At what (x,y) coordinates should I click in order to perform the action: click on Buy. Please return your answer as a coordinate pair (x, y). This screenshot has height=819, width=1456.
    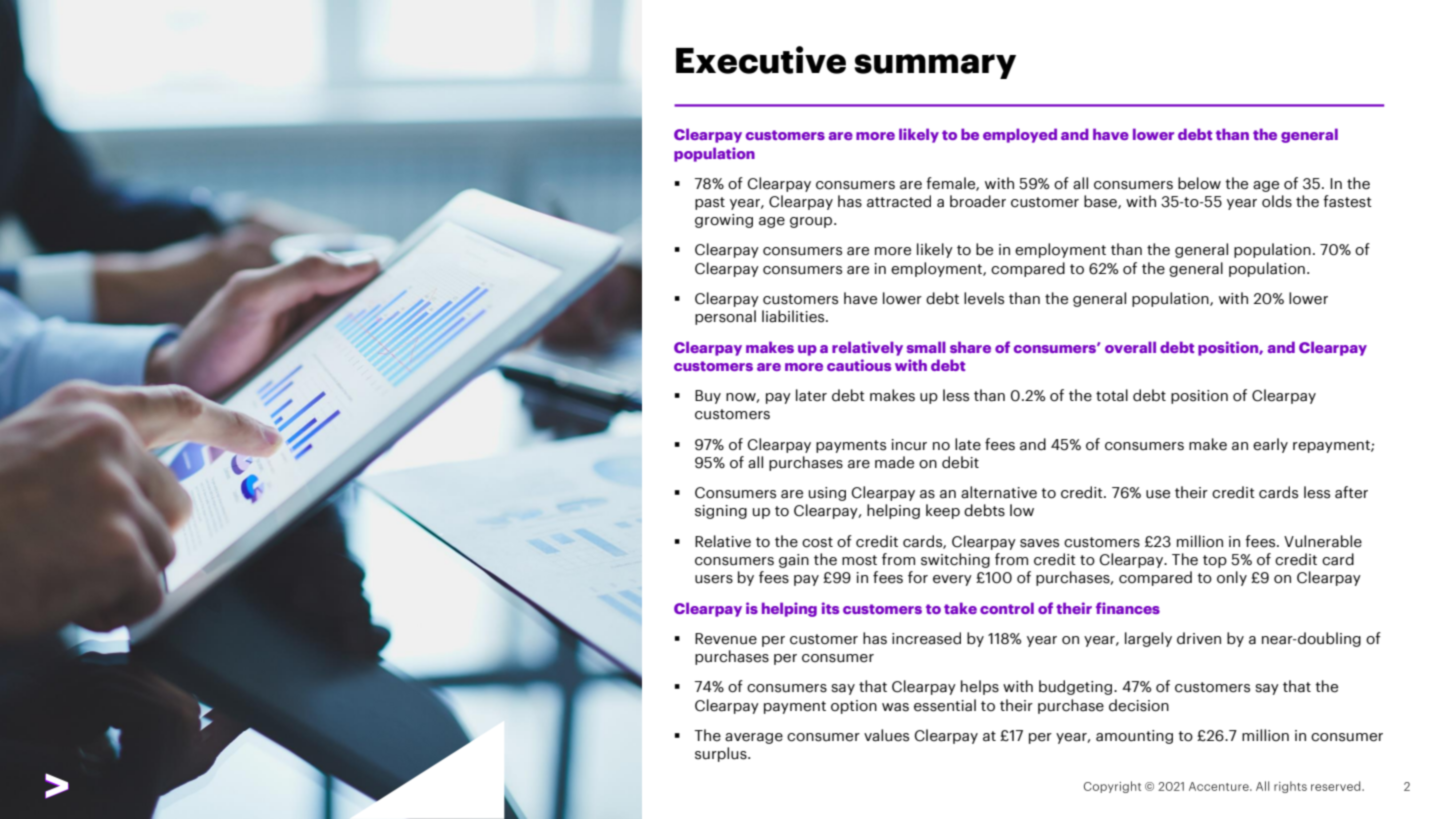
    Looking at the image, I should click on (708, 397).
